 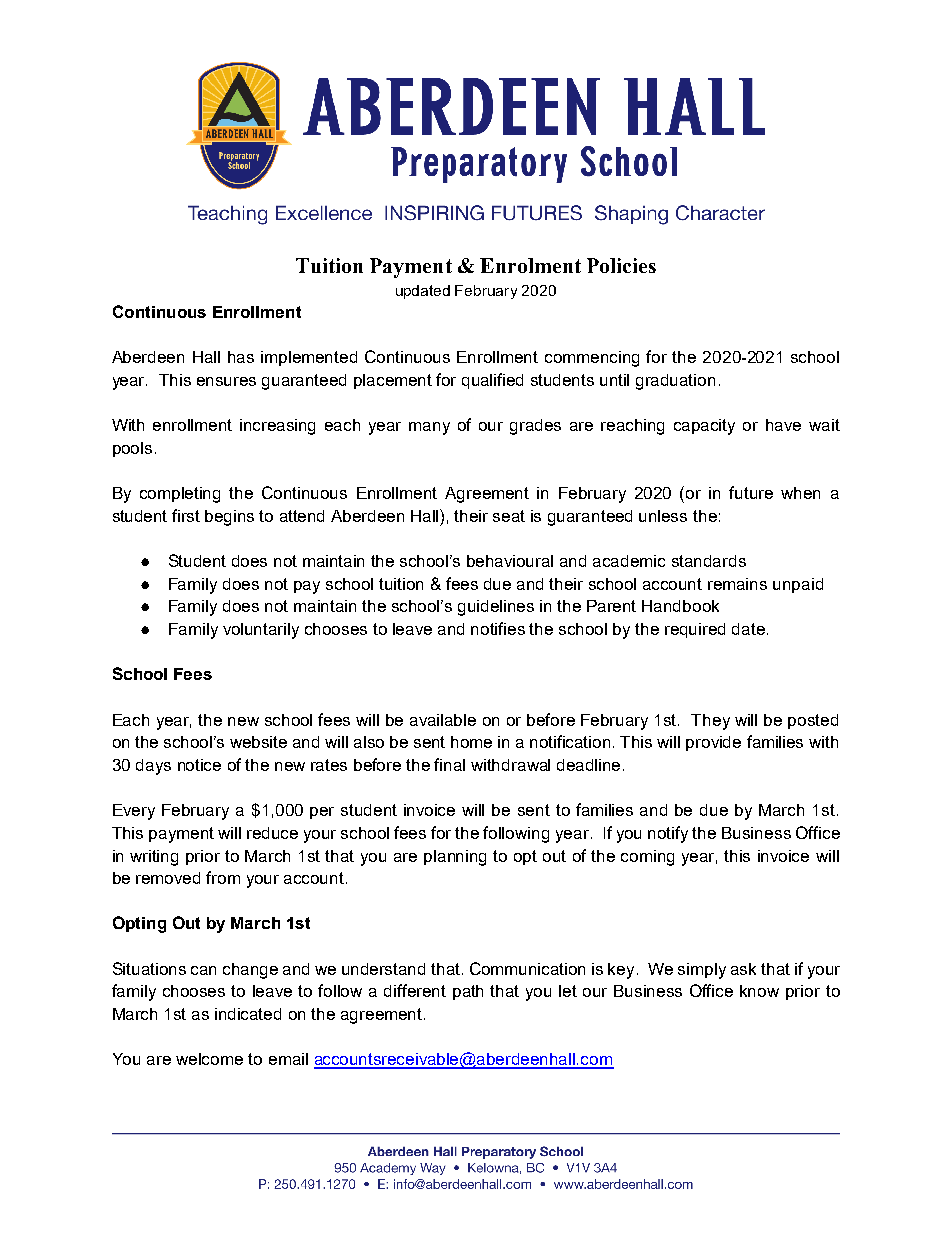 I want to click on begins, so click(x=229, y=518).
